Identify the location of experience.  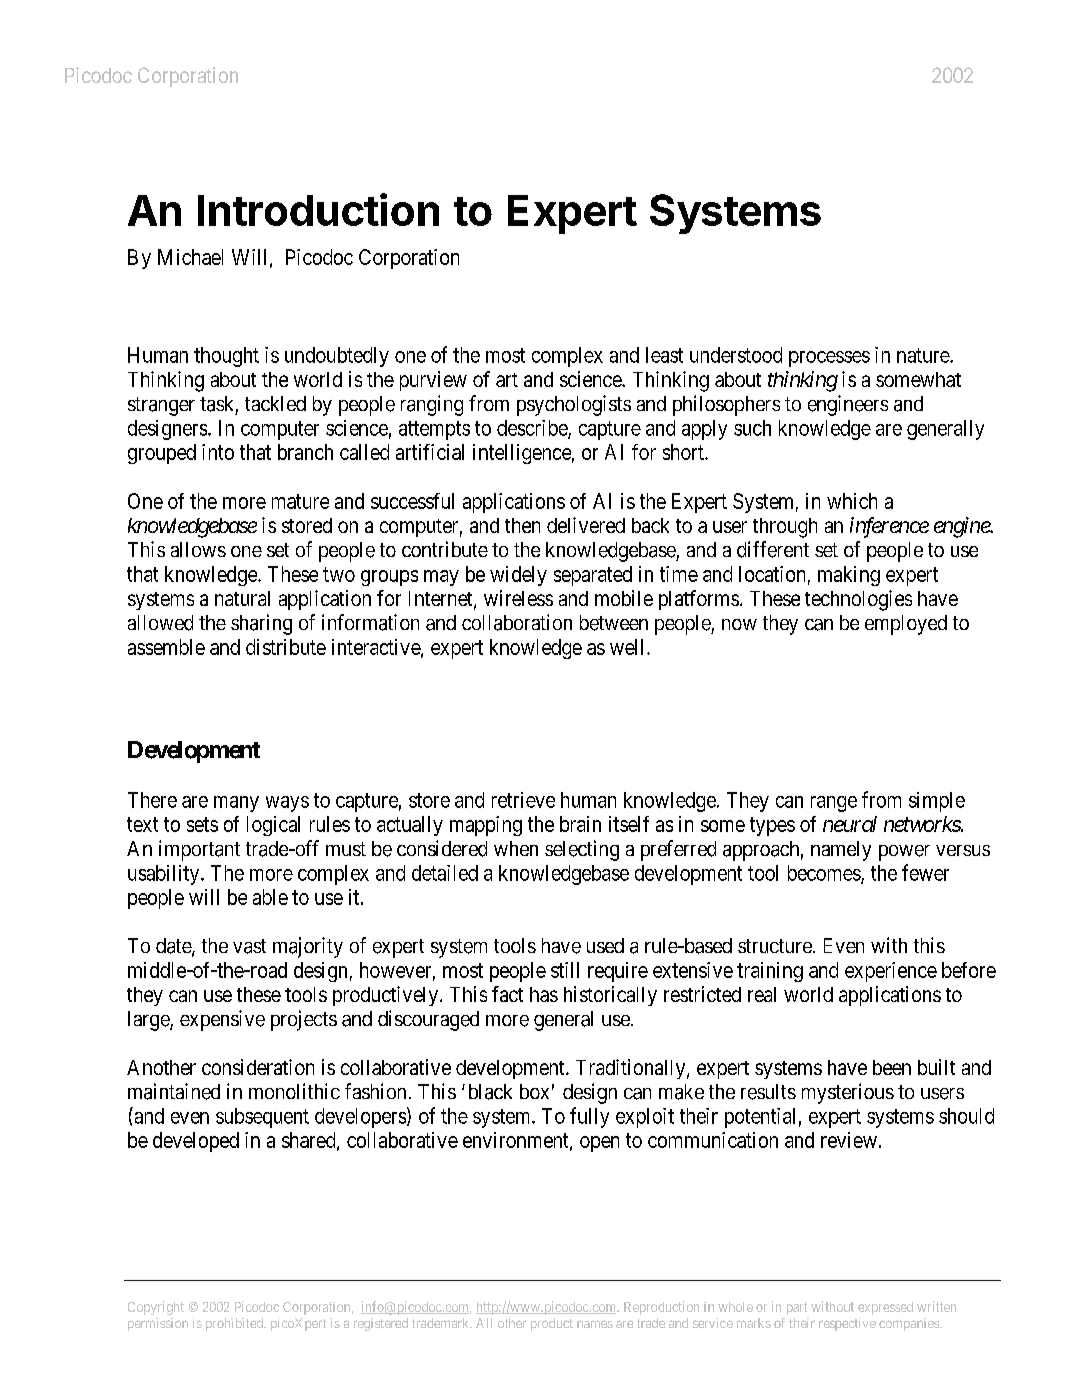
(891, 972).
